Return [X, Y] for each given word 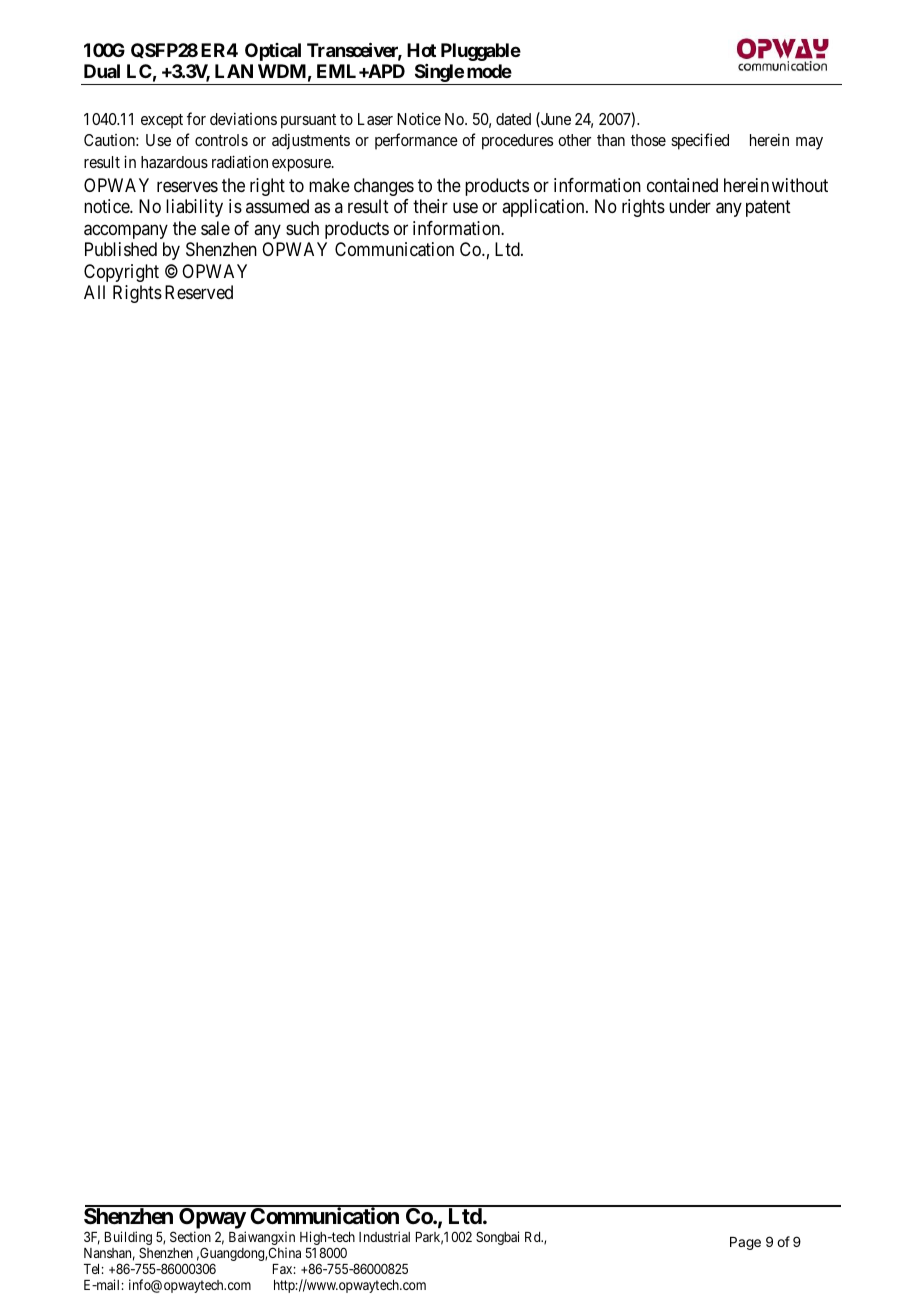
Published [121, 249]
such [302, 228]
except [162, 121]
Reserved [199, 292]
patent [768, 209]
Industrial [384, 1236]
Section [190, 1236]
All [94, 292]
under [690, 206]
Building [128, 1239]
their [430, 206]
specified [700, 141]
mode [489, 71]
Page [745, 1243]
